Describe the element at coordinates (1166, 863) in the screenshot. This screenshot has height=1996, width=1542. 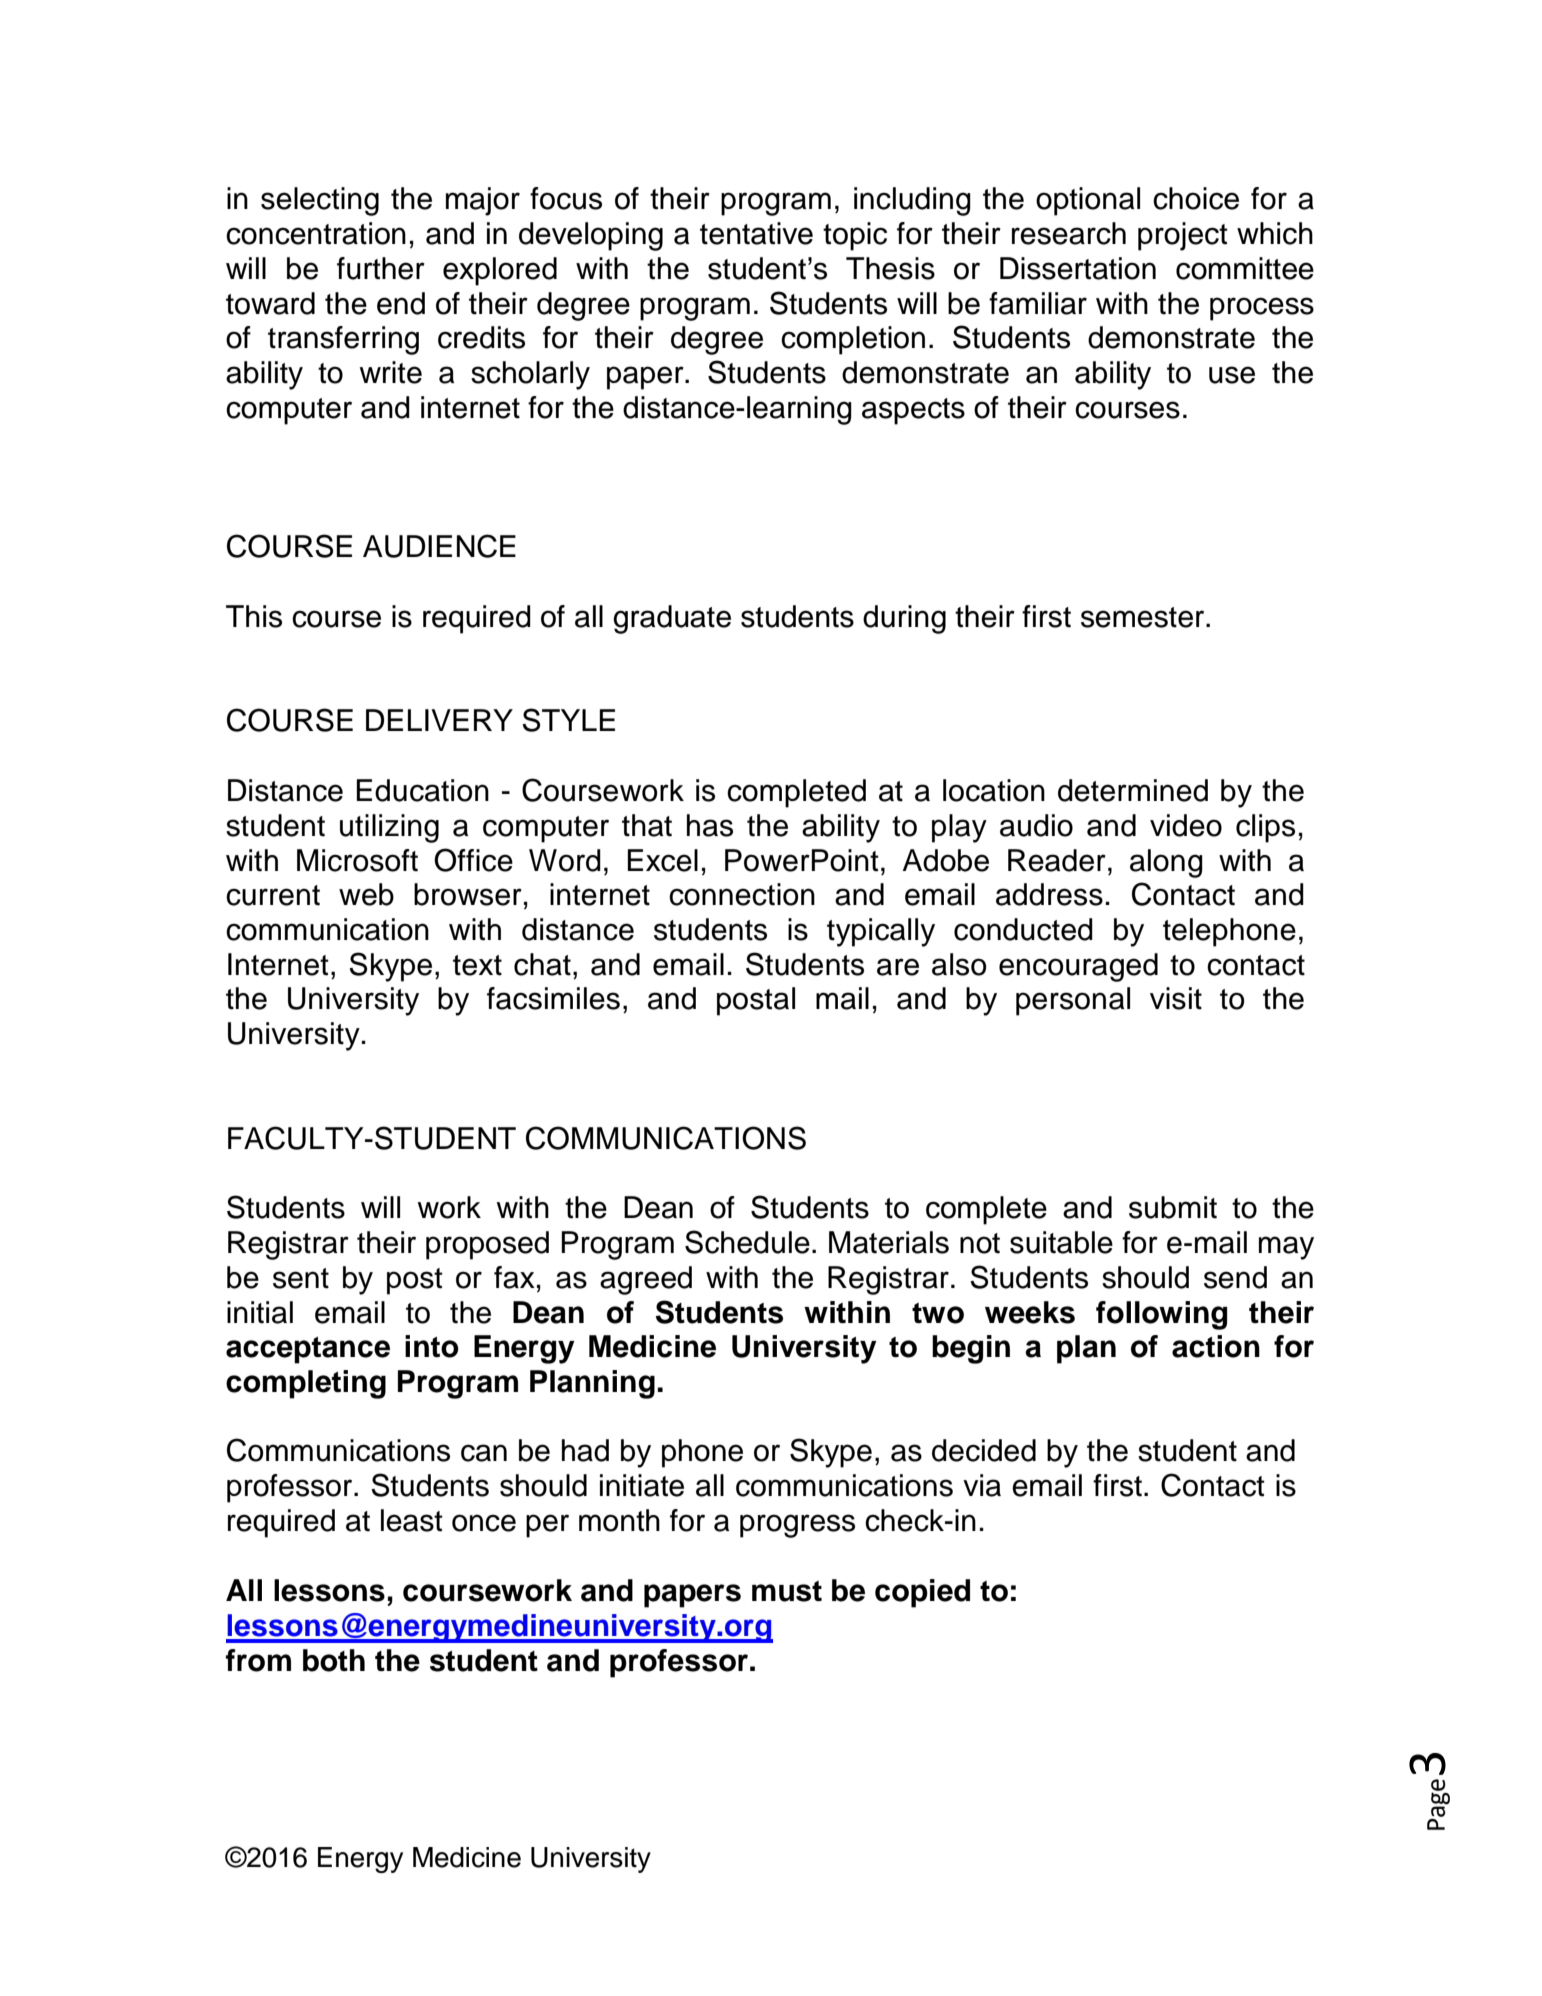
I see `along` at that location.
